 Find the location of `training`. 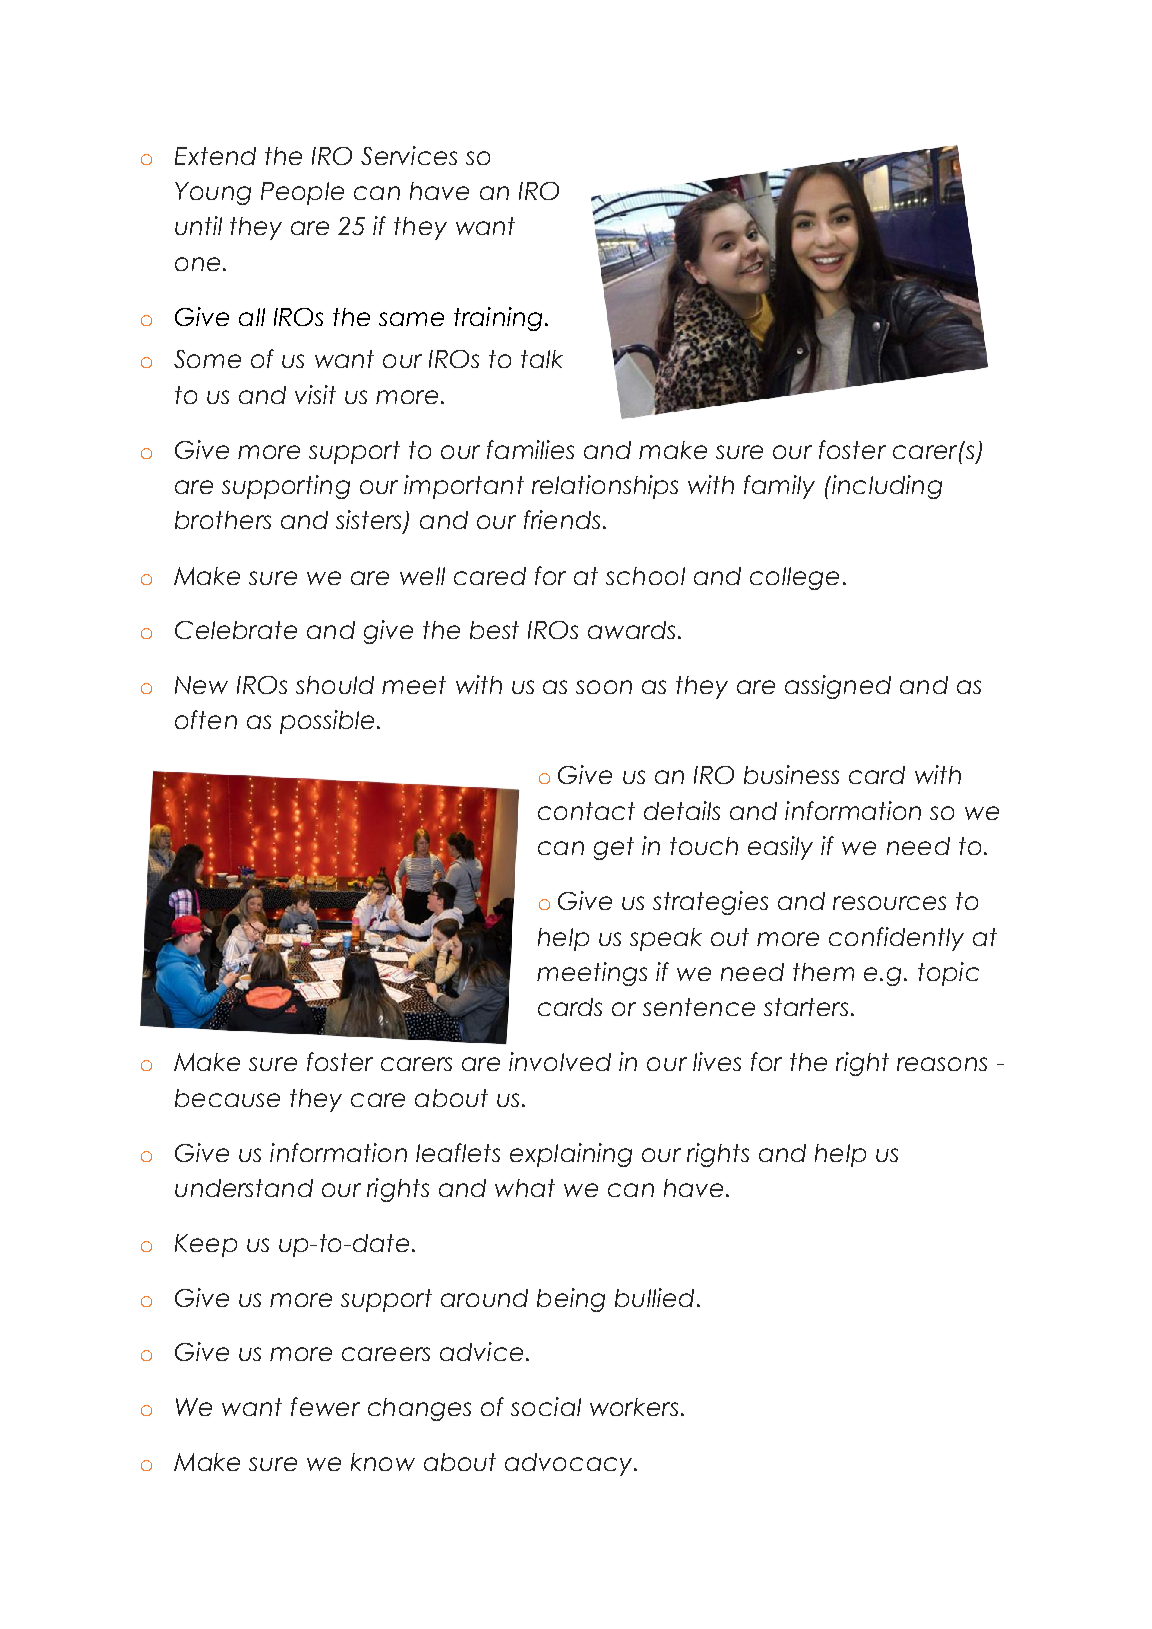

training is located at coordinates (498, 319).
